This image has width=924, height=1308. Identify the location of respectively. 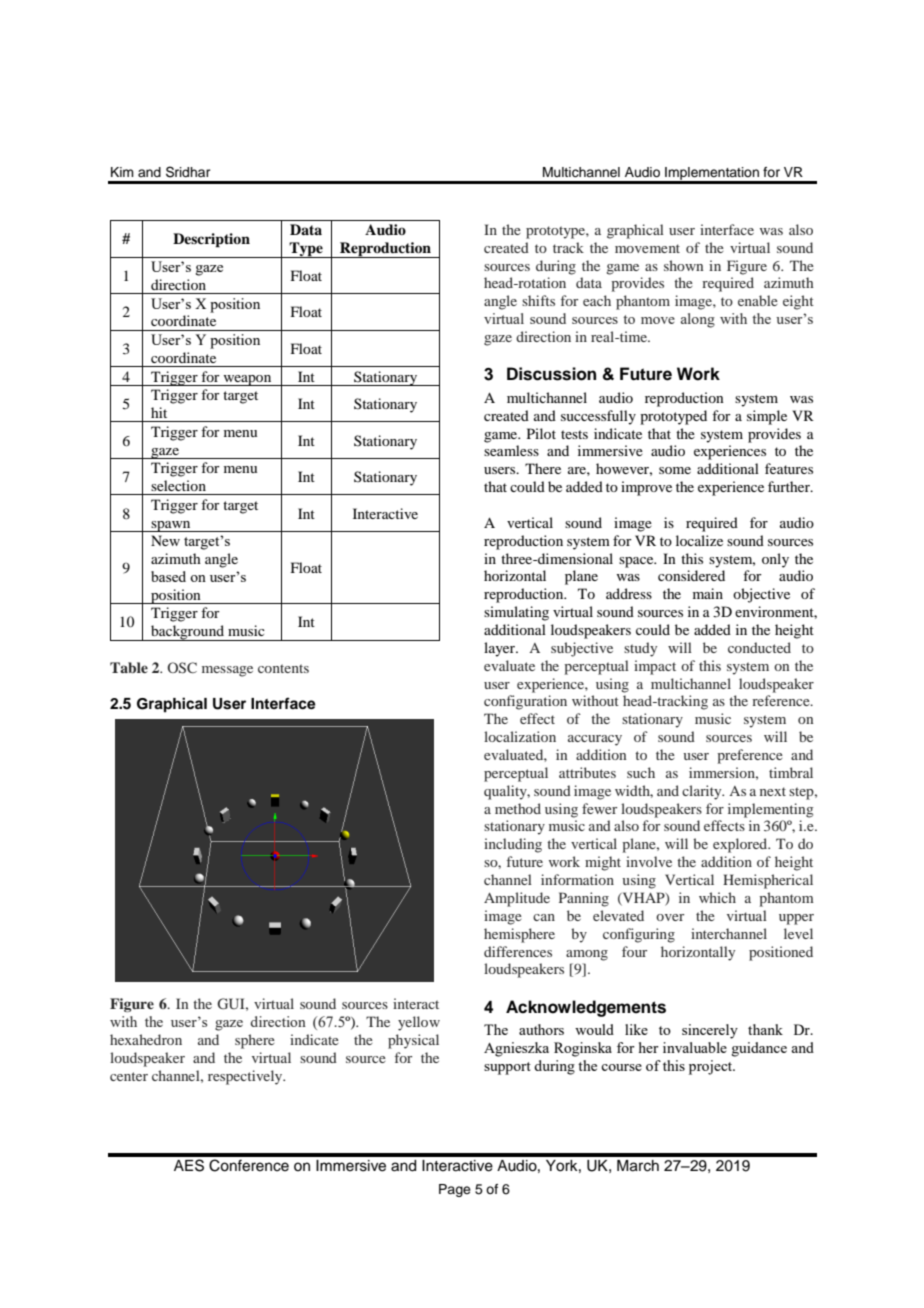
(246, 1077).
